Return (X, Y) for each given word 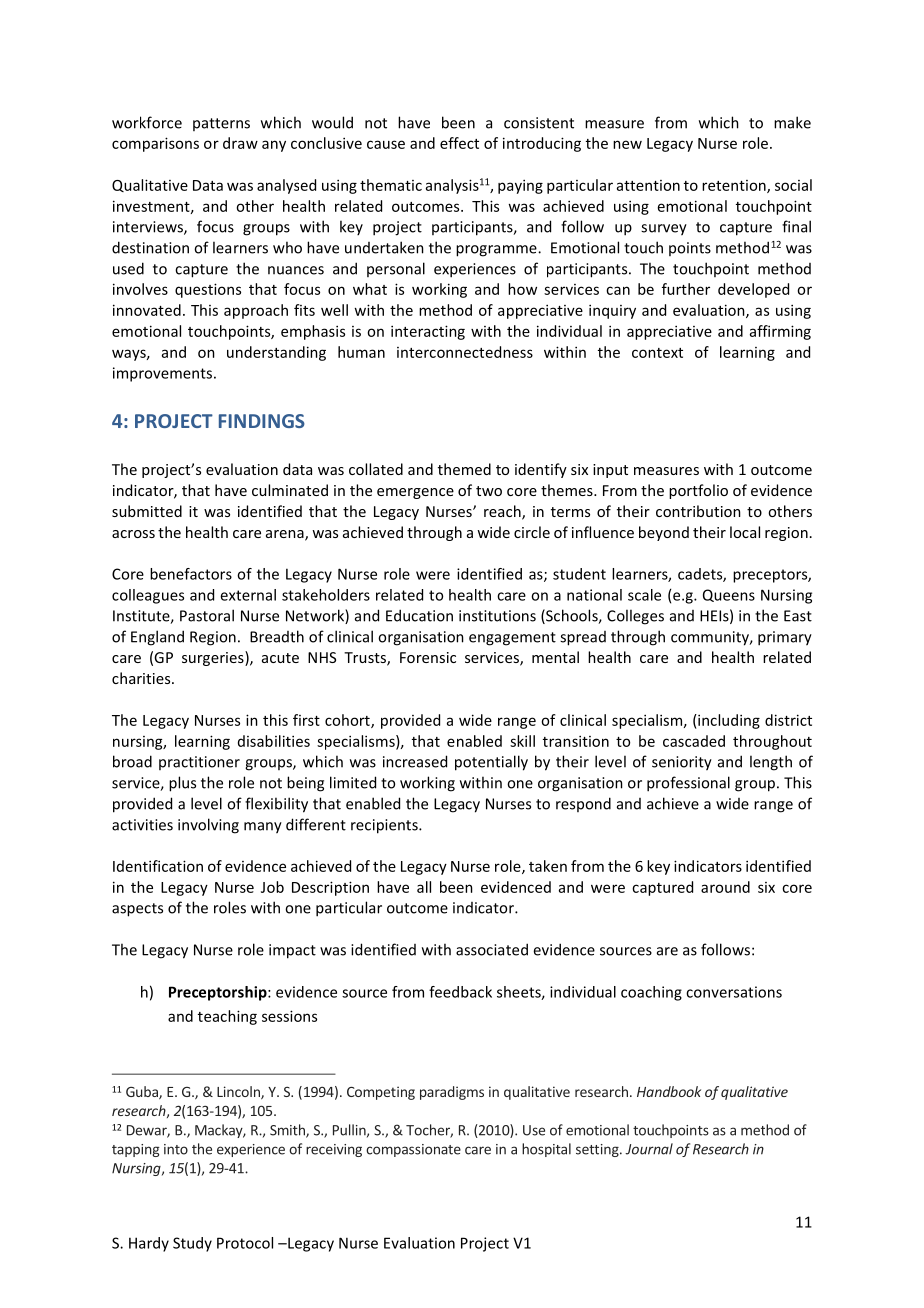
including (728, 721)
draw (240, 143)
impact (292, 951)
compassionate (413, 1150)
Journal (649, 1149)
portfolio (698, 491)
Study (192, 1244)
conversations (734, 992)
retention (735, 186)
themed (464, 469)
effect (459, 143)
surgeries (214, 658)
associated (492, 949)
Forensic (428, 657)
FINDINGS (262, 421)
